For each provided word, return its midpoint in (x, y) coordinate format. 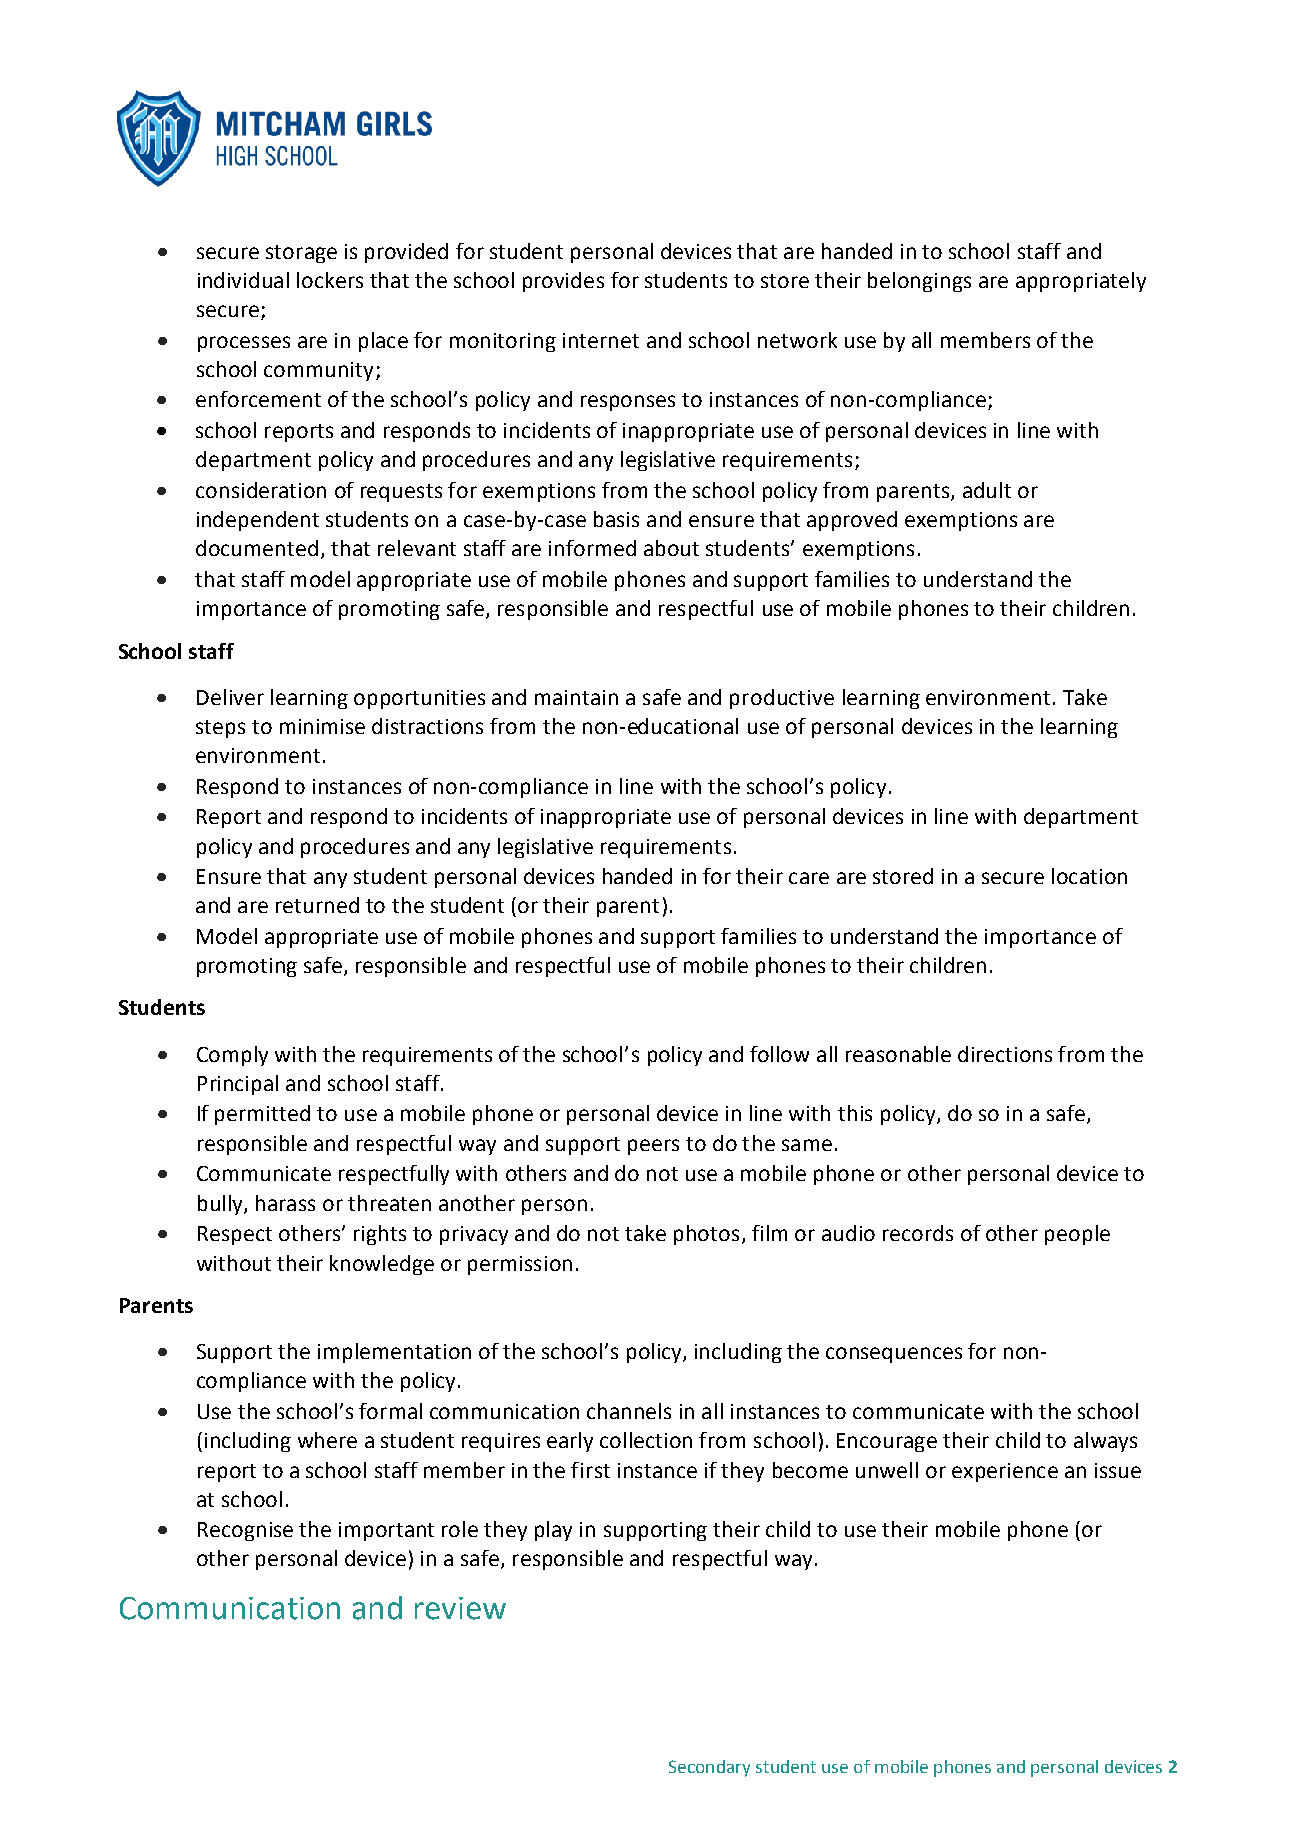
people (1077, 1235)
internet (601, 340)
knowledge (382, 1265)
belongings (919, 282)
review (460, 1608)
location (1089, 876)
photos (706, 1235)
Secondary (709, 1768)
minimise (322, 726)
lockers (330, 280)
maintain (576, 697)
